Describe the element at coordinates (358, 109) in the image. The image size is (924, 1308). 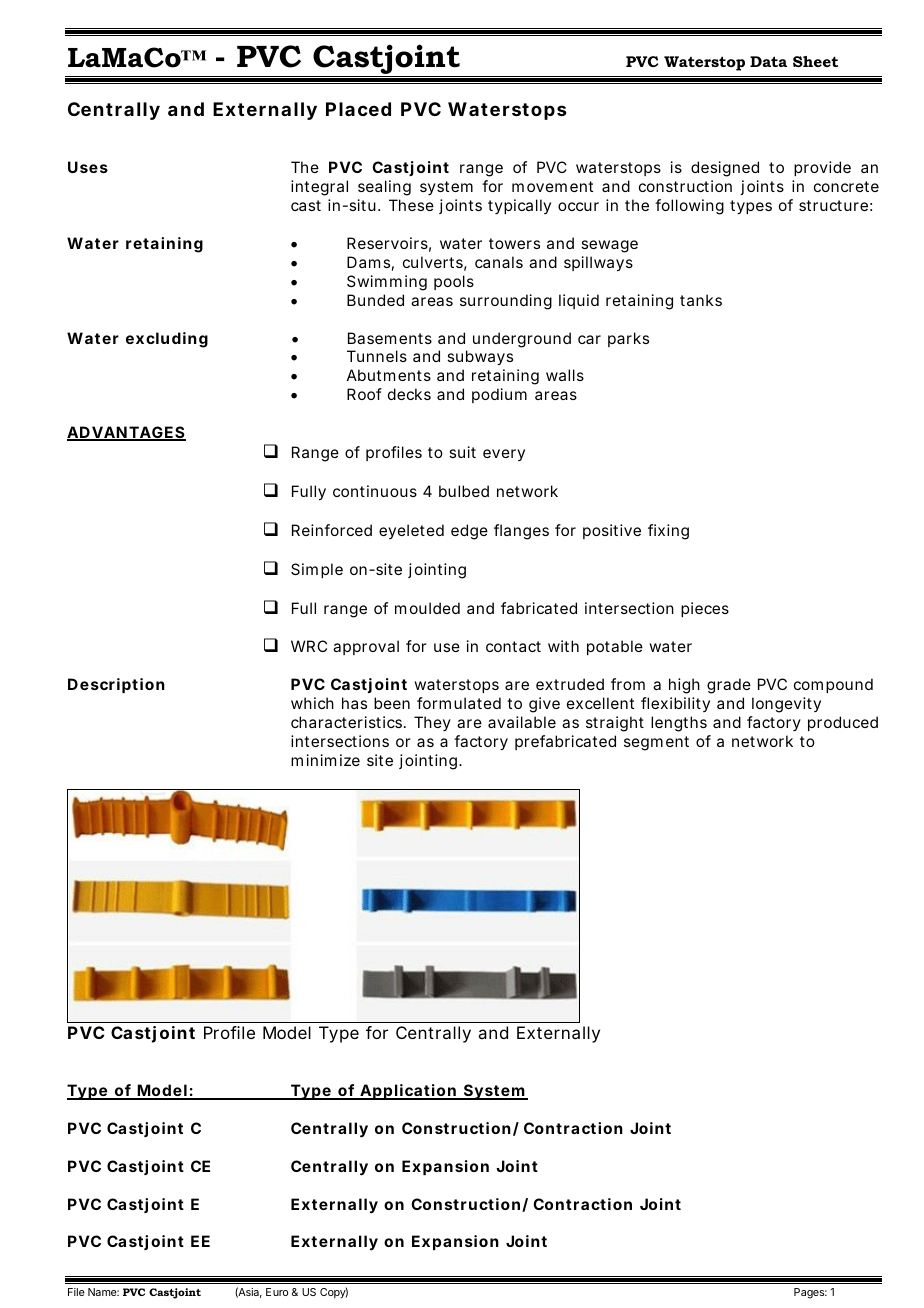
I see `Placed` at that location.
